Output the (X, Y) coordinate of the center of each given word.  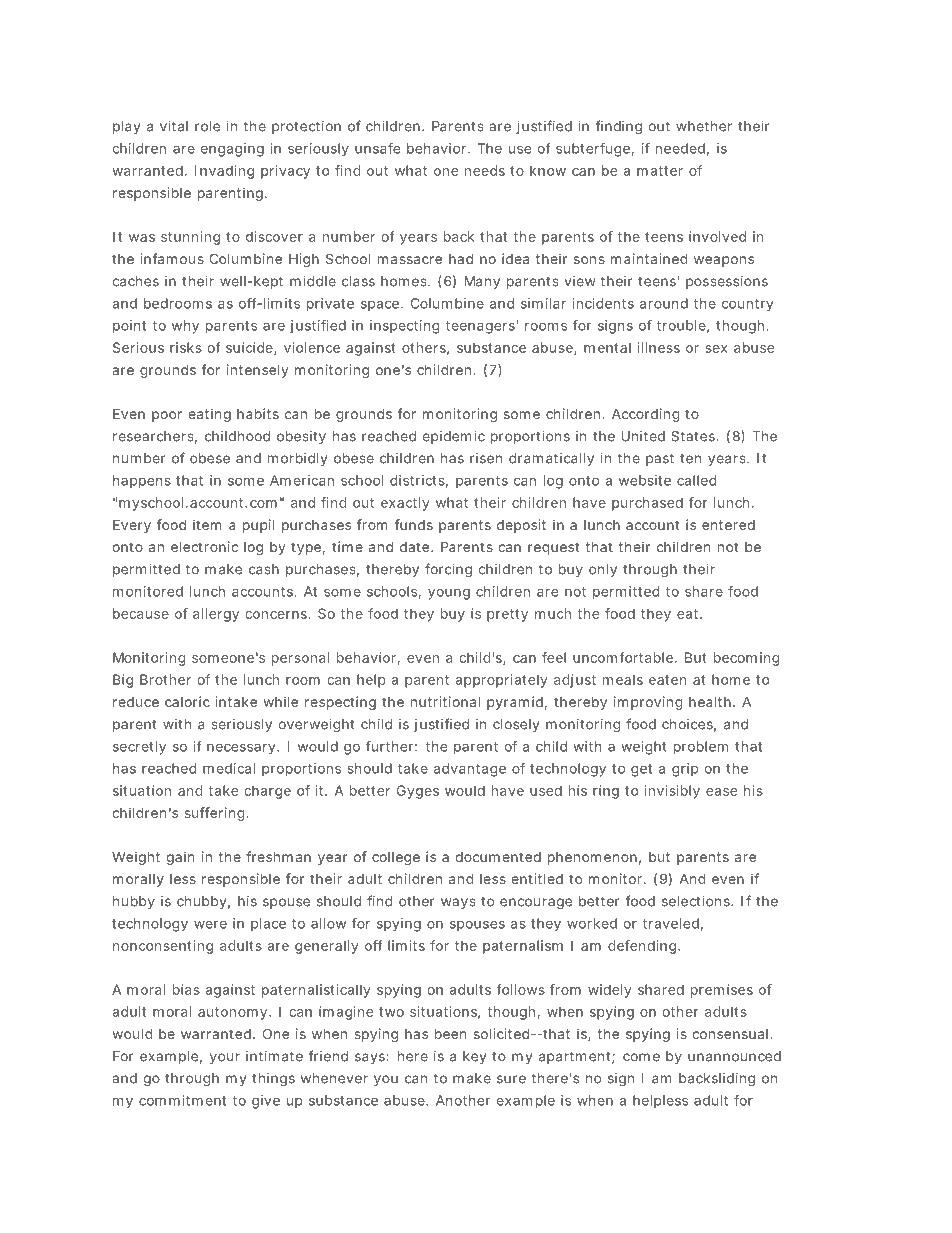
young (449, 594)
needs (485, 170)
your (225, 1058)
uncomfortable (623, 657)
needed (680, 148)
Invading (224, 172)
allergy (216, 615)
